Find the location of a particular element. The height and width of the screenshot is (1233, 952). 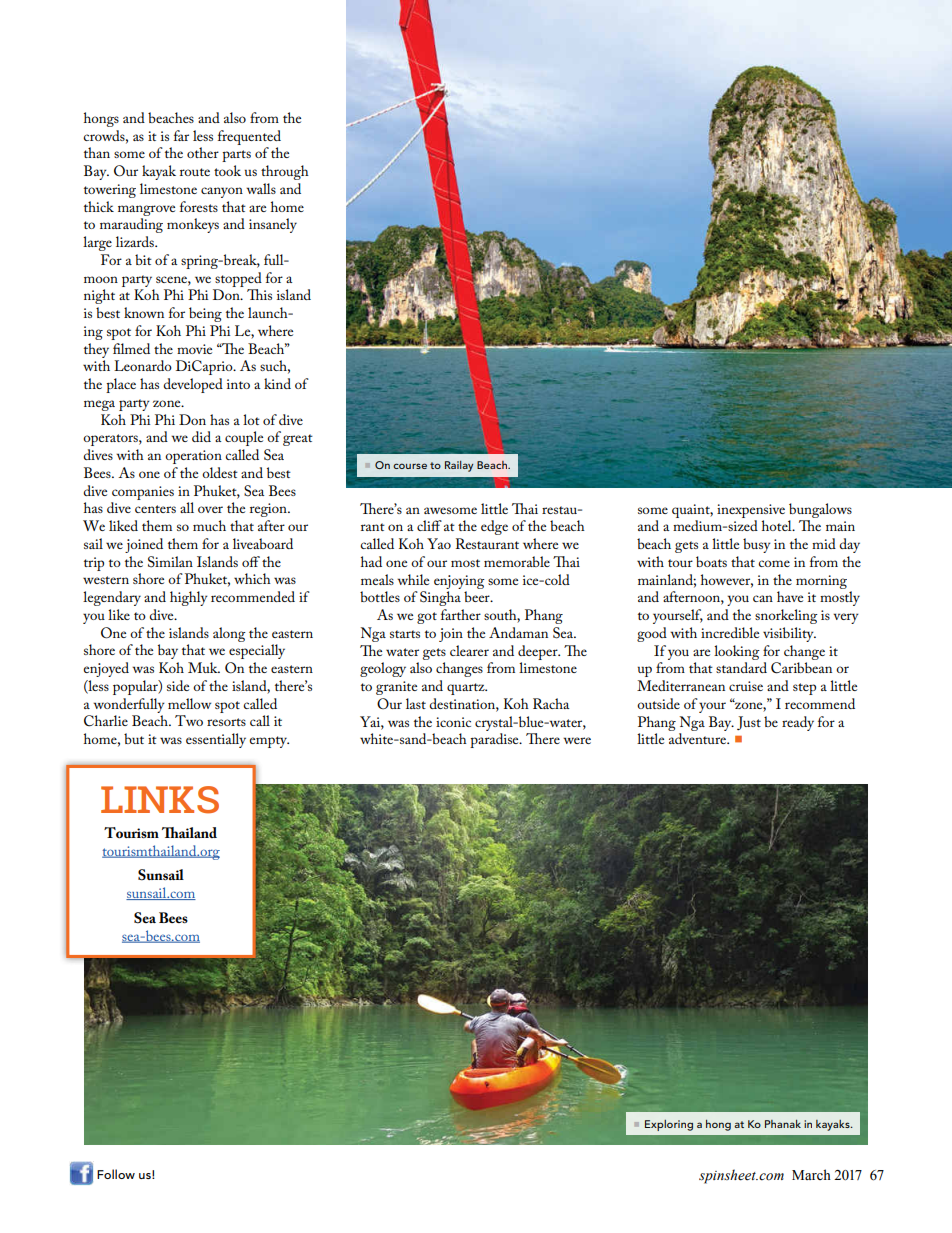

adventure is located at coordinates (699, 738).
